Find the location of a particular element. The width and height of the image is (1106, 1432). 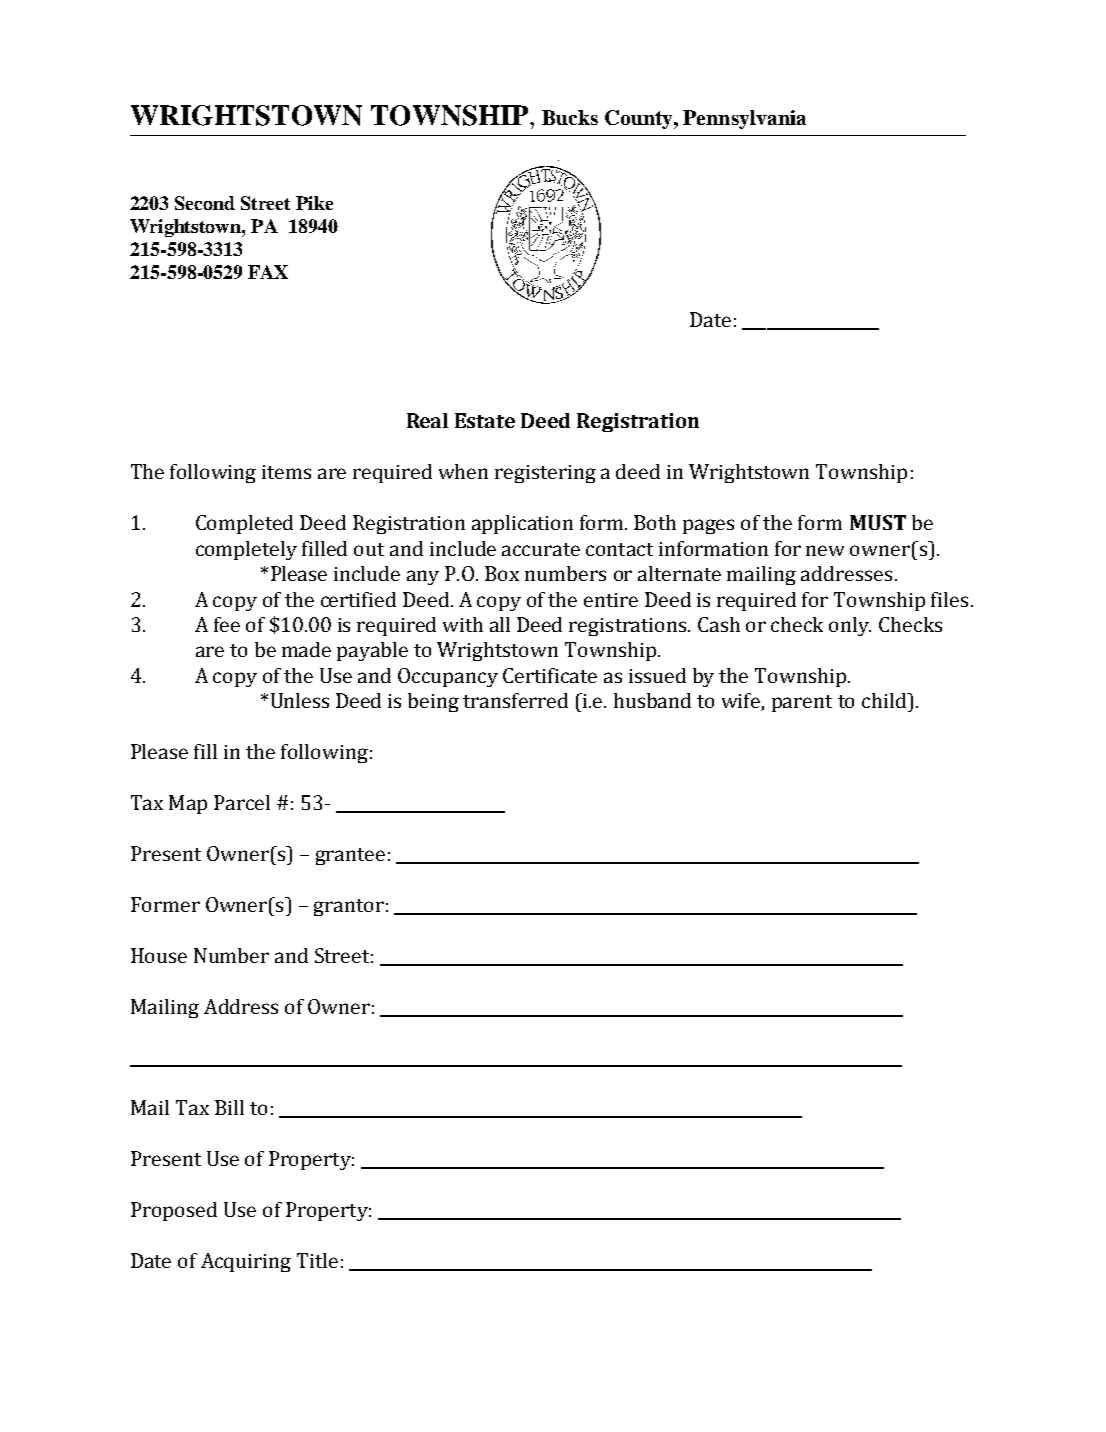

child is located at coordinates (885, 700).
